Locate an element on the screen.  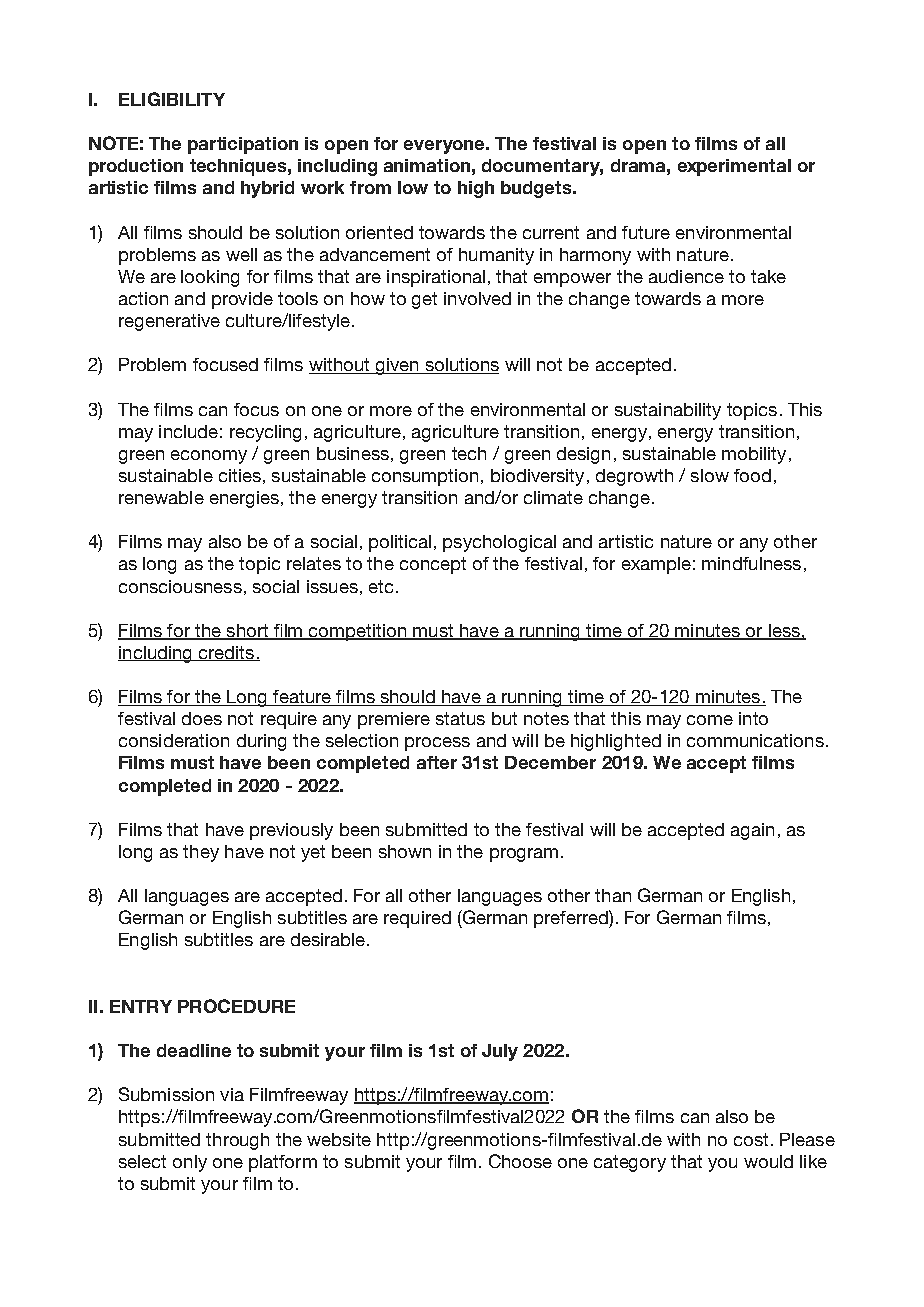
through is located at coordinates (237, 1141).
